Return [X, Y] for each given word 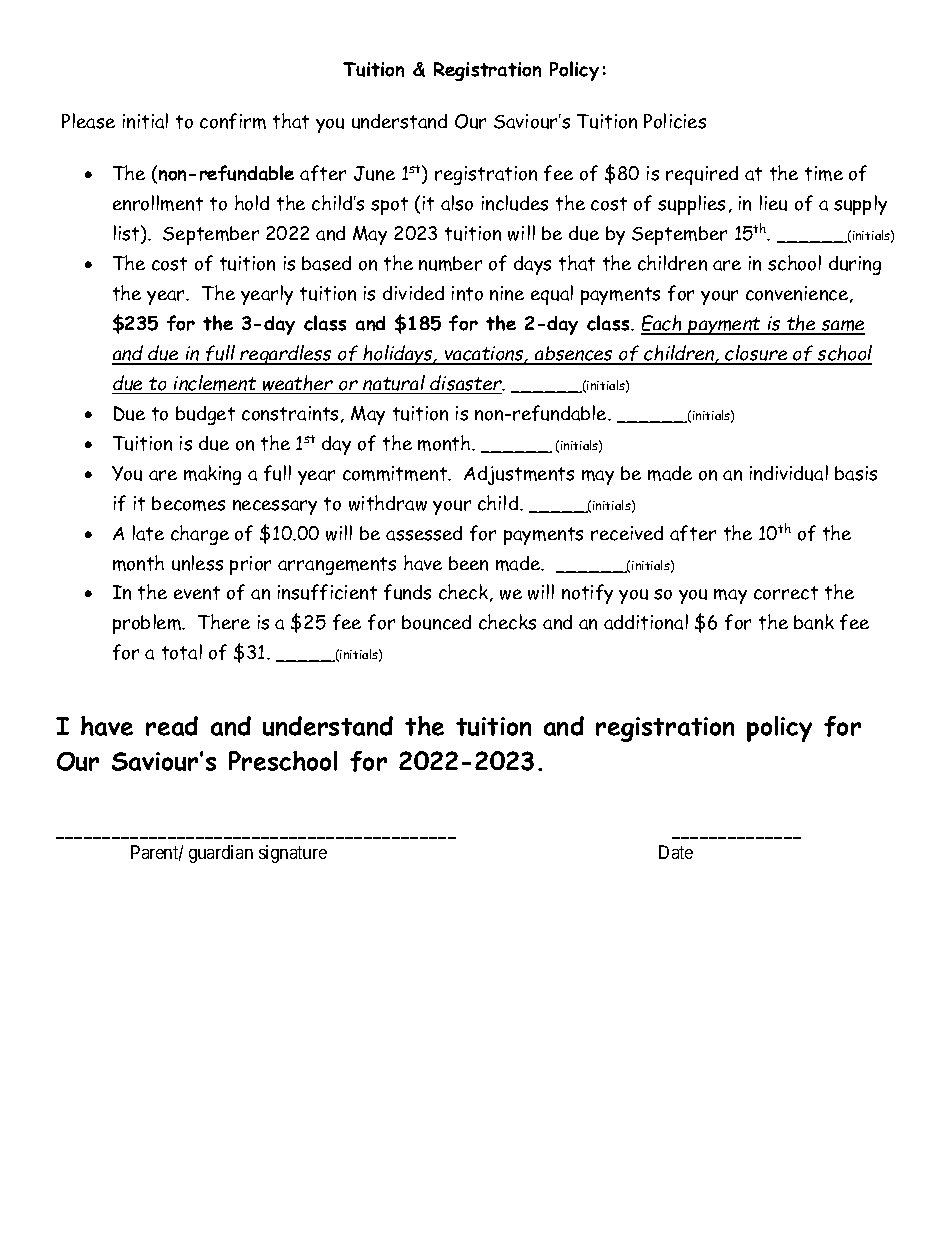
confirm [233, 121]
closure [757, 354]
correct [786, 593]
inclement [215, 384]
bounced [436, 622]
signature [293, 854]
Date [676, 852]
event [197, 593]
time [824, 173]
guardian [221, 854]
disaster [467, 383]
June [374, 173]
